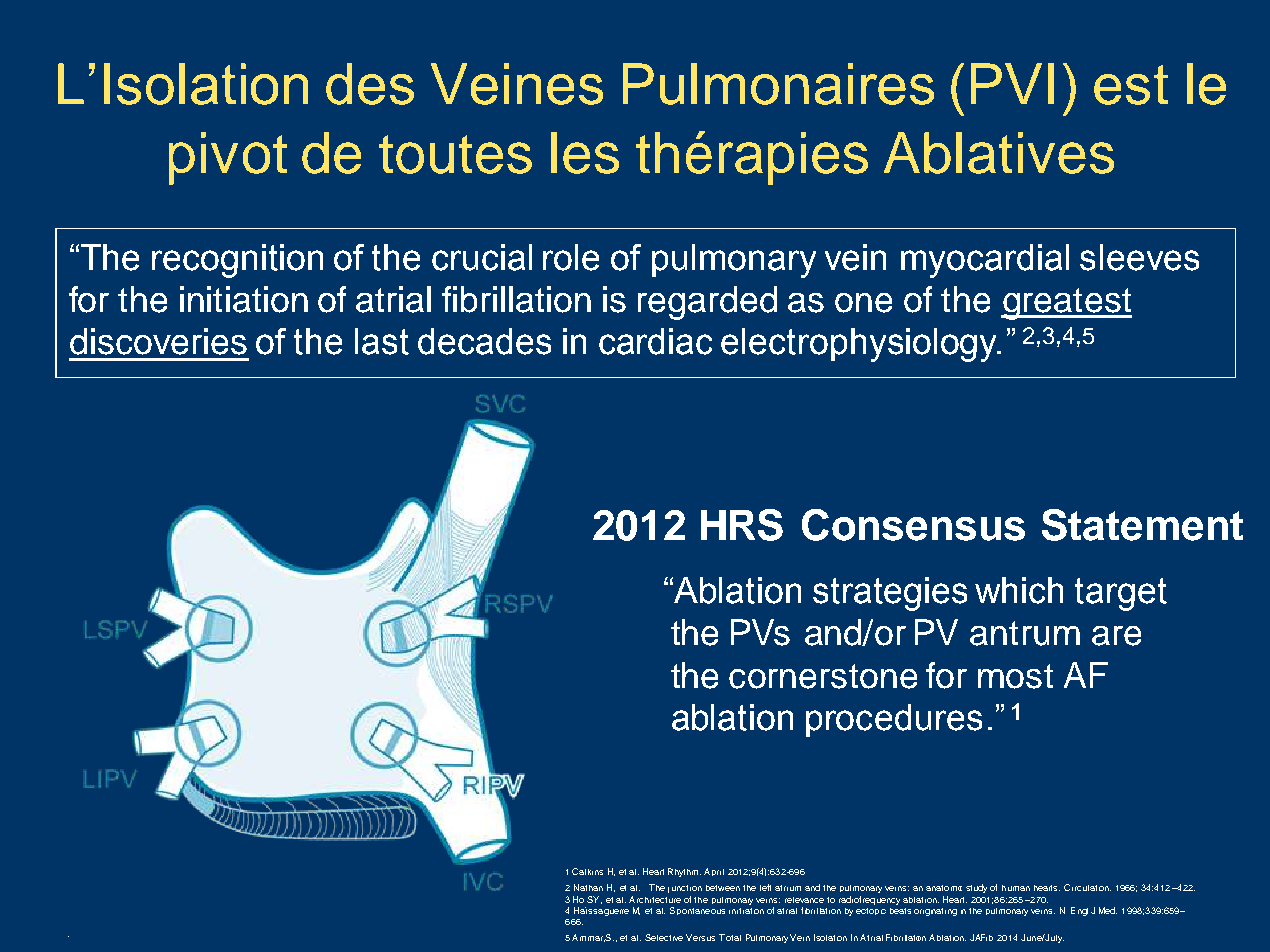 The height and width of the screenshot is (952, 1270). Describe the element at coordinates (655, 899) in the screenshot. I see `Architecture` at that location.
